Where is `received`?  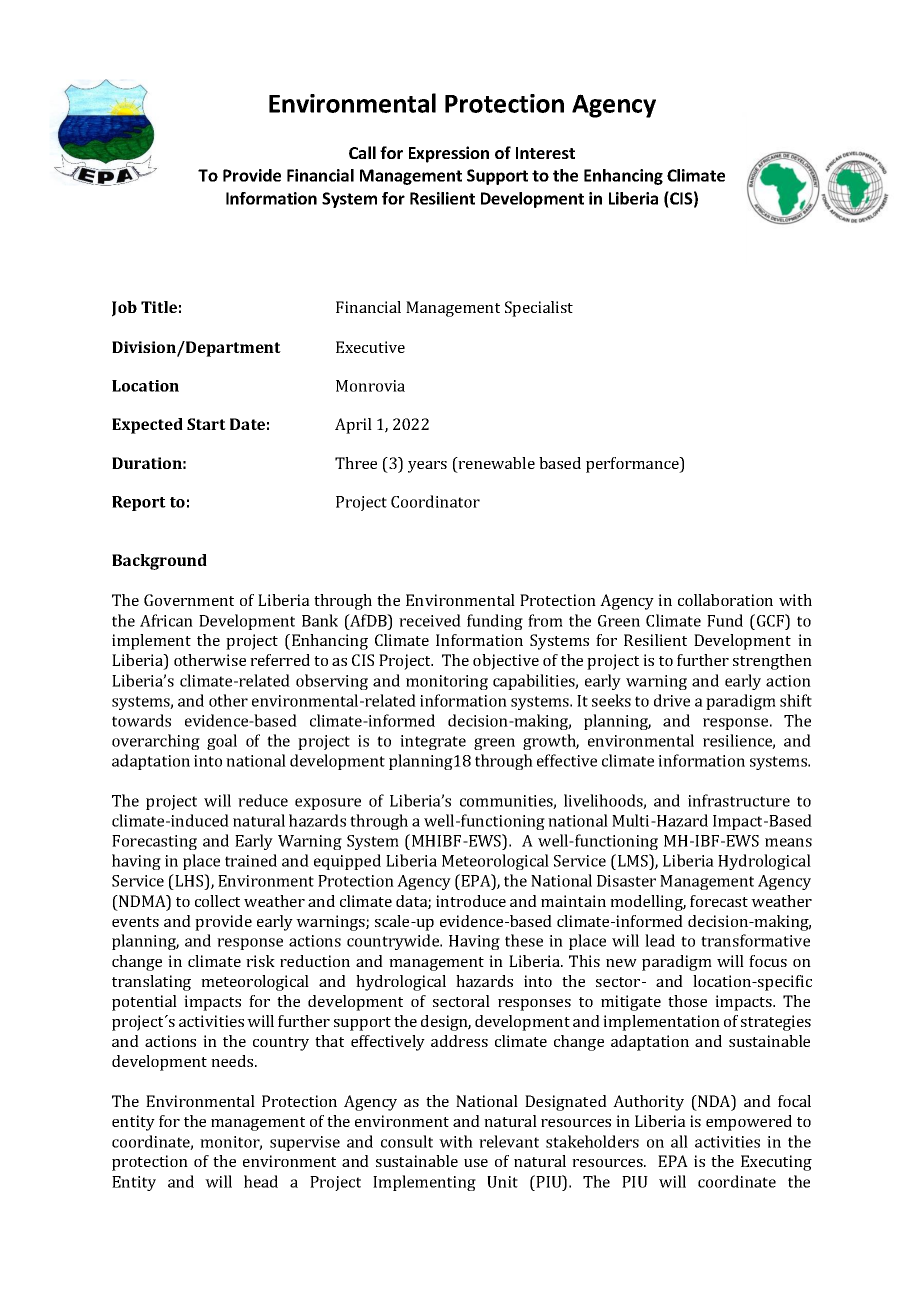 received is located at coordinates (430, 620).
